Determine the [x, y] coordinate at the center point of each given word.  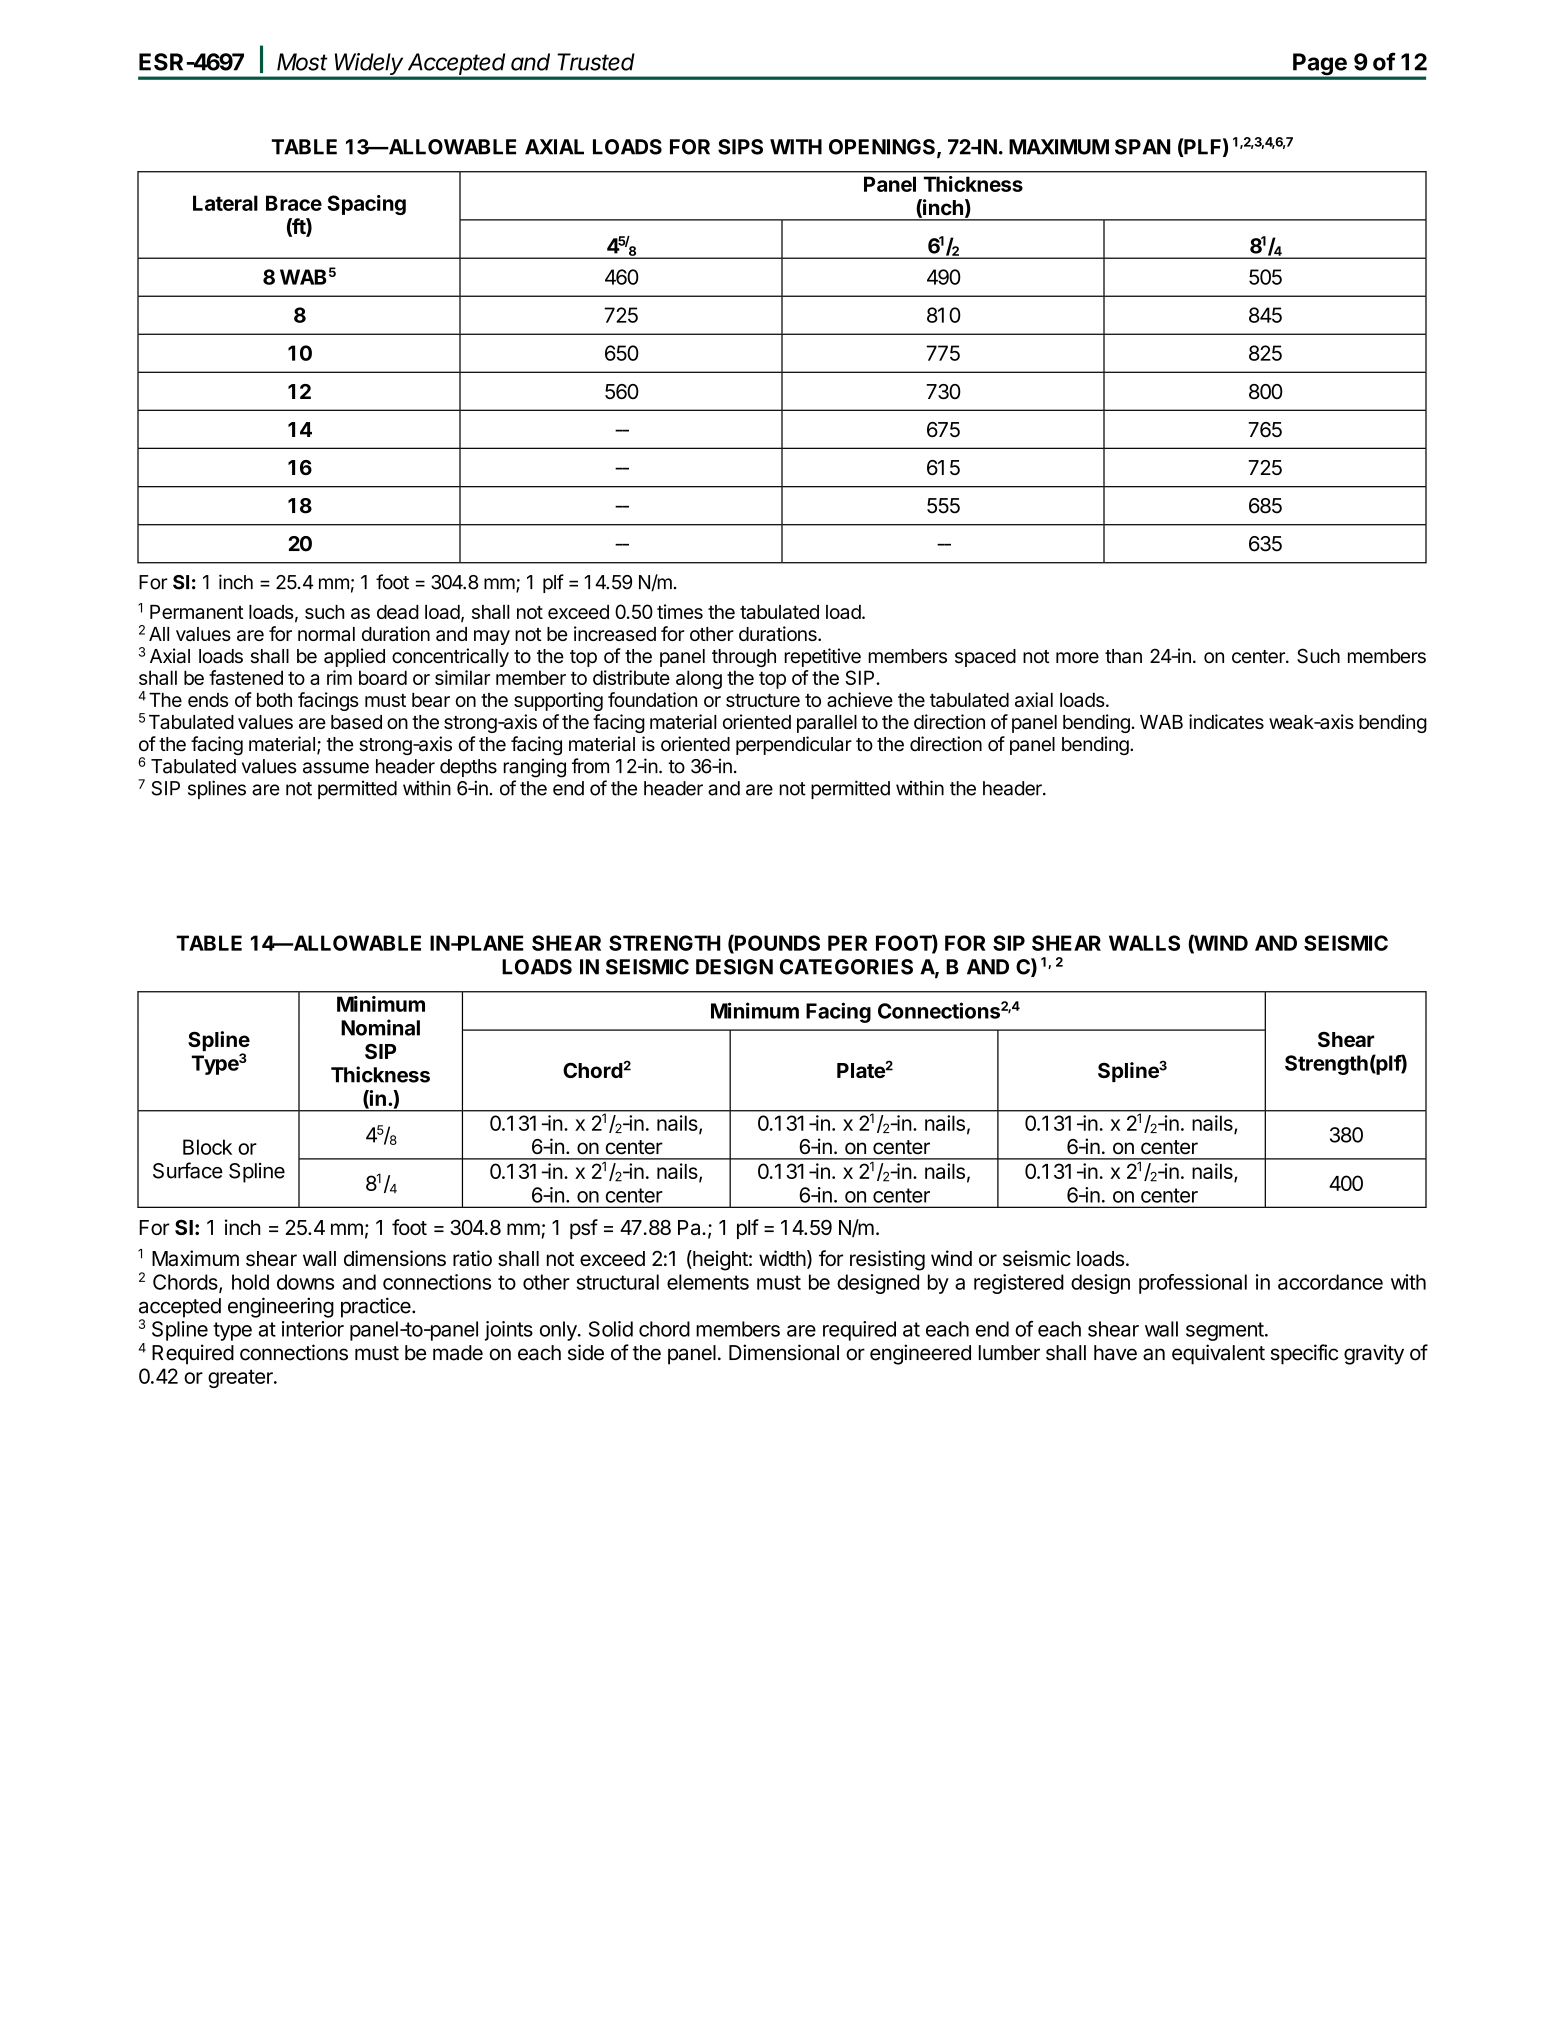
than [1123, 656]
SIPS [740, 147]
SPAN [1142, 147]
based [356, 722]
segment [1225, 1331]
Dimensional [784, 1352]
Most [302, 62]
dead [398, 612]
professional [1193, 1284]
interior [313, 1329]
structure [763, 700]
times [680, 611]
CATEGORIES [846, 967]
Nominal [380, 1027]
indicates [1226, 721]
